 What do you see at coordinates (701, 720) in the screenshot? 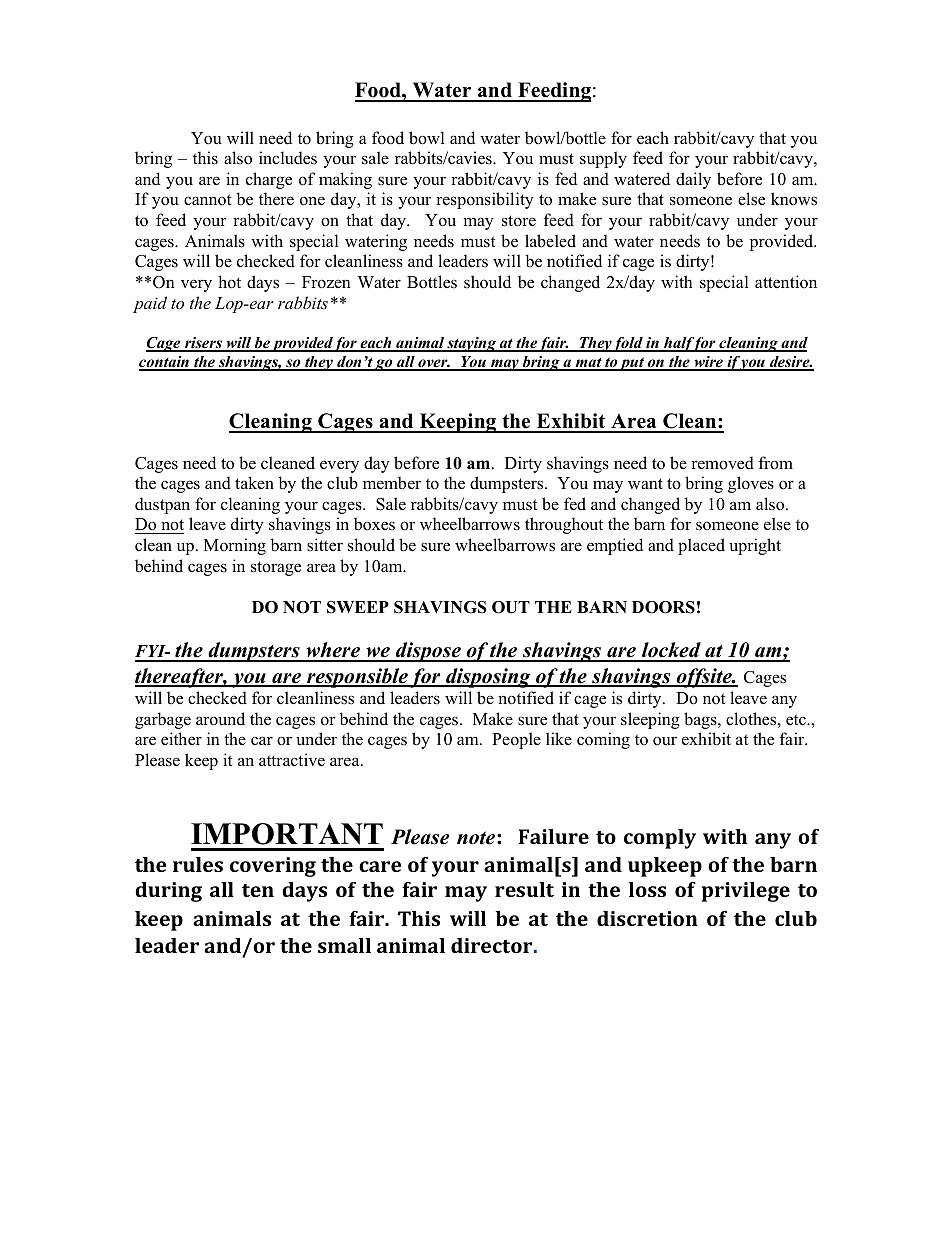
I see `bags` at bounding box center [701, 720].
